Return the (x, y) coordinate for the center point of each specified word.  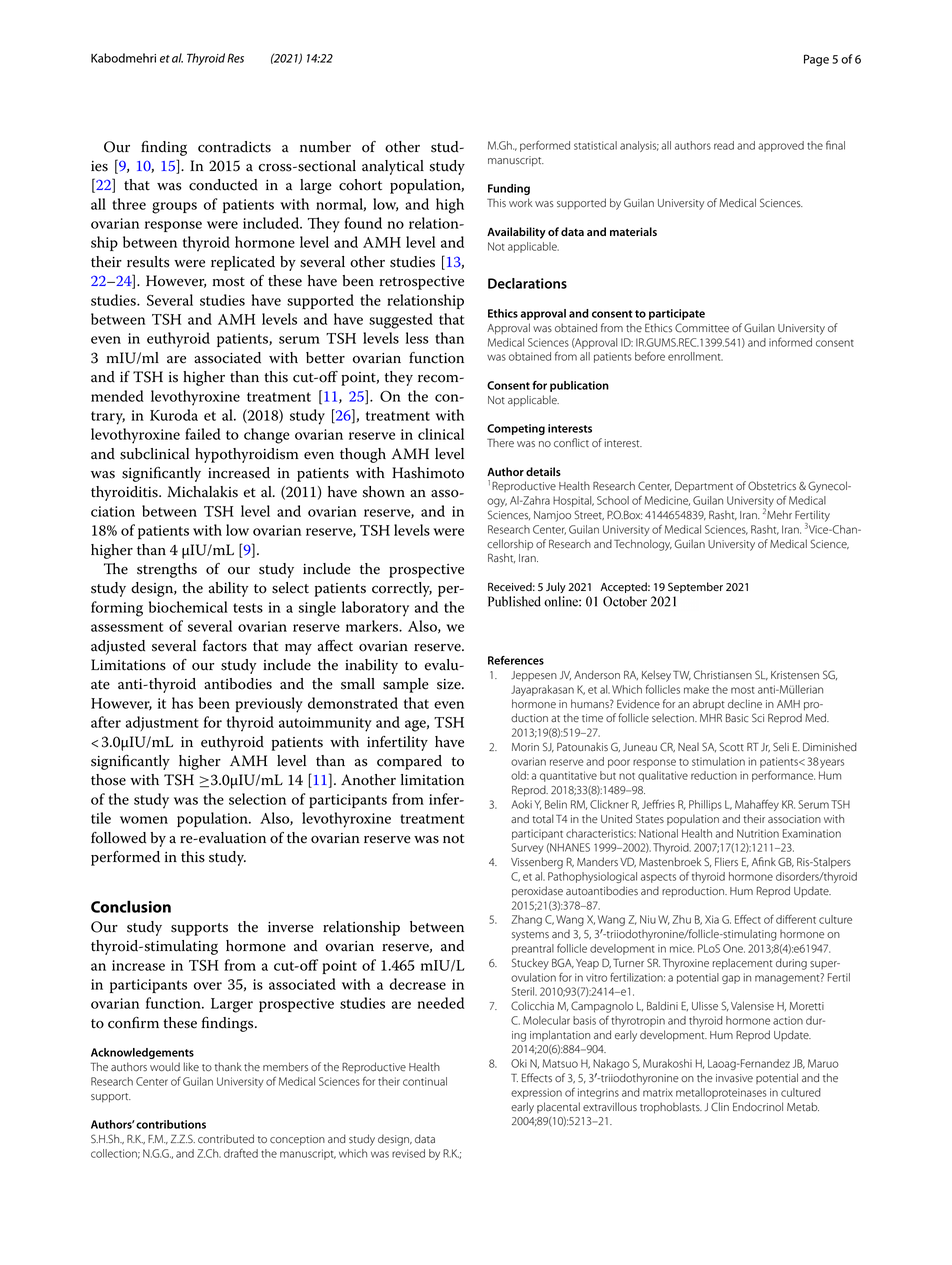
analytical (393, 167)
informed (790, 342)
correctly (402, 589)
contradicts (234, 147)
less (417, 338)
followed (118, 838)
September (695, 587)
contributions (171, 1124)
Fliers (726, 861)
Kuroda (174, 415)
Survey (528, 848)
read (724, 145)
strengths (167, 570)
